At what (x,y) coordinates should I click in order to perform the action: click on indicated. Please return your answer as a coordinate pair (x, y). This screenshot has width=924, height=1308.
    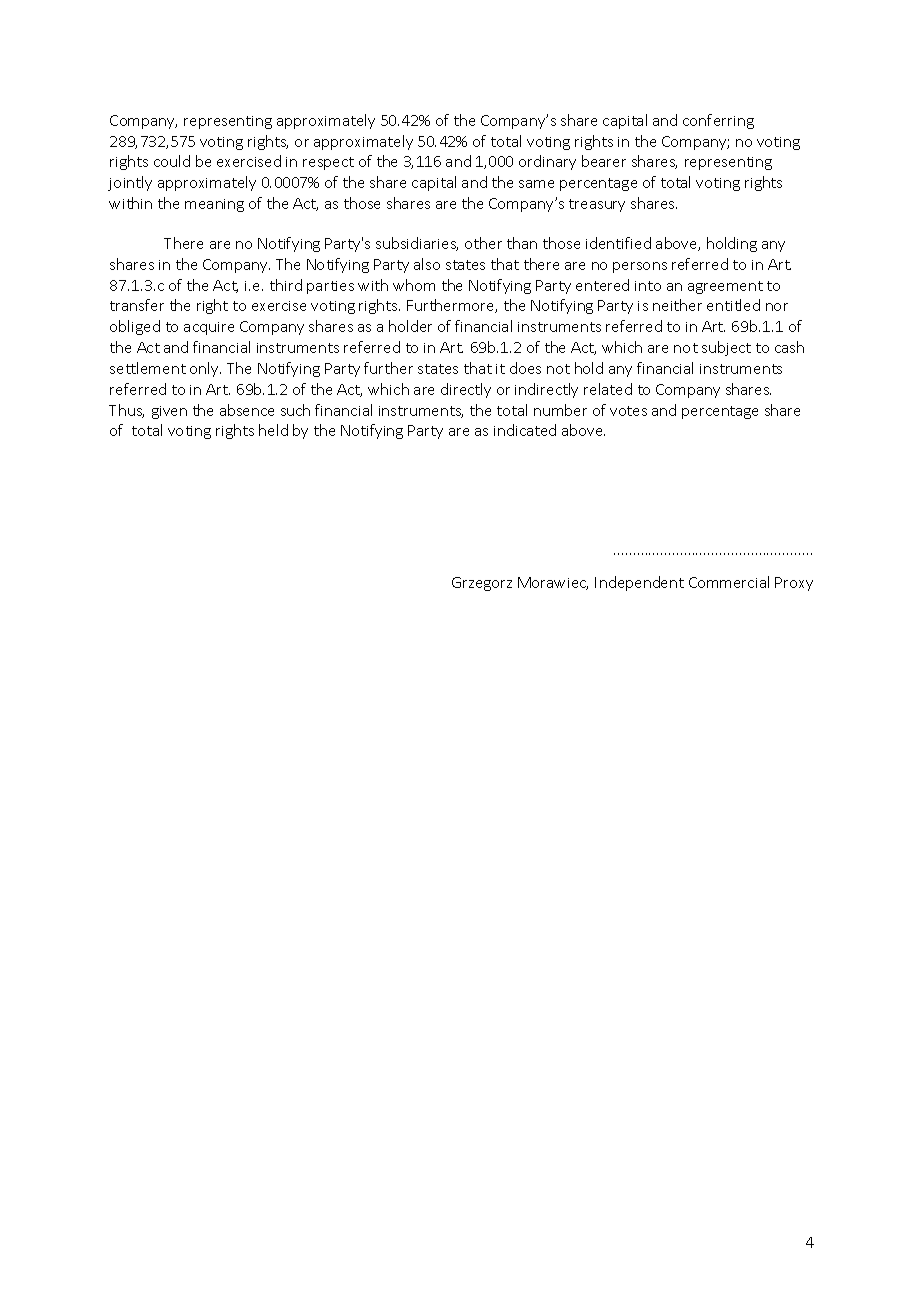
    Looking at the image, I should click on (525, 430).
